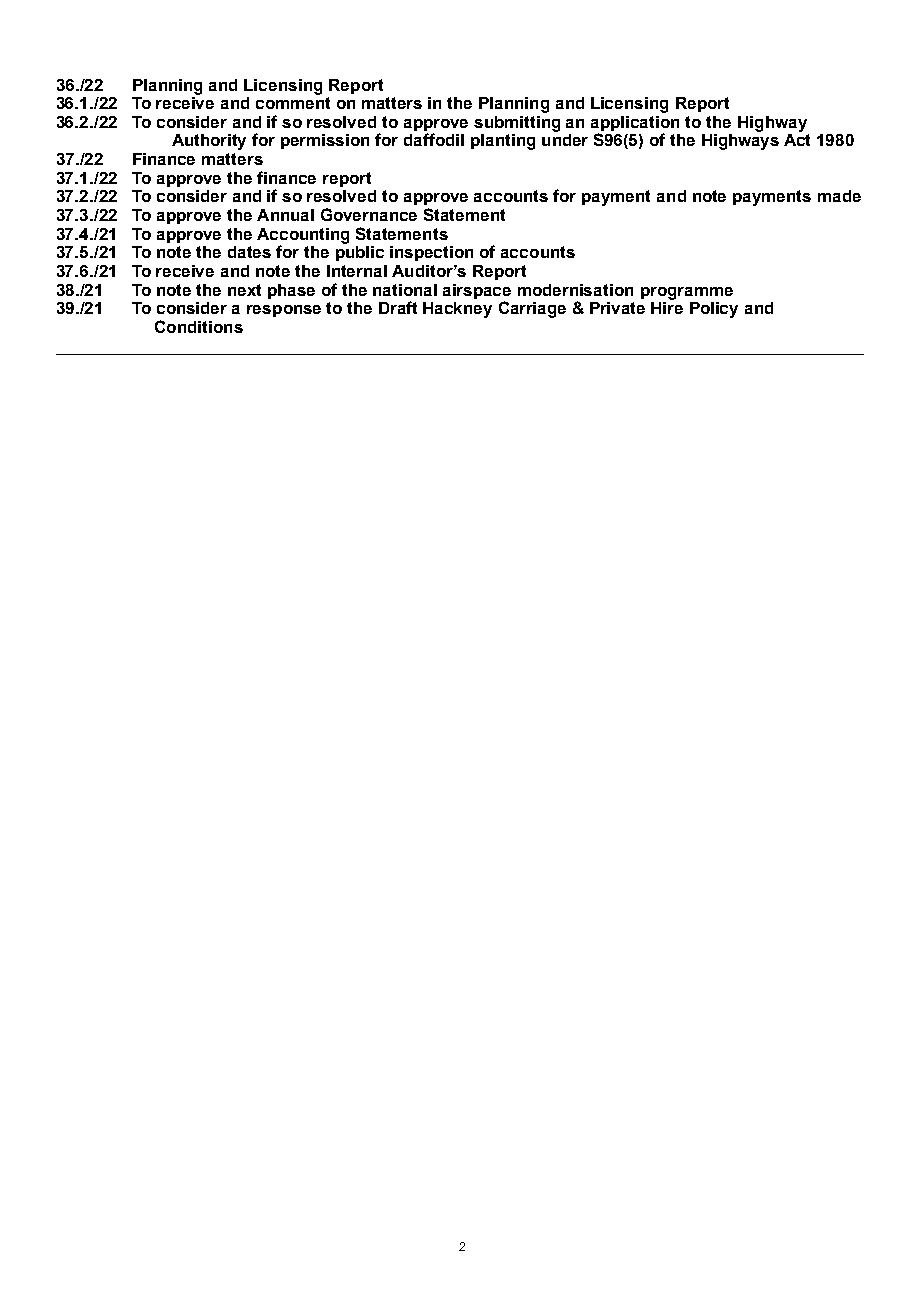 The width and height of the screenshot is (924, 1308). Describe the element at coordinates (635, 125) in the screenshot. I see `application` at that location.
